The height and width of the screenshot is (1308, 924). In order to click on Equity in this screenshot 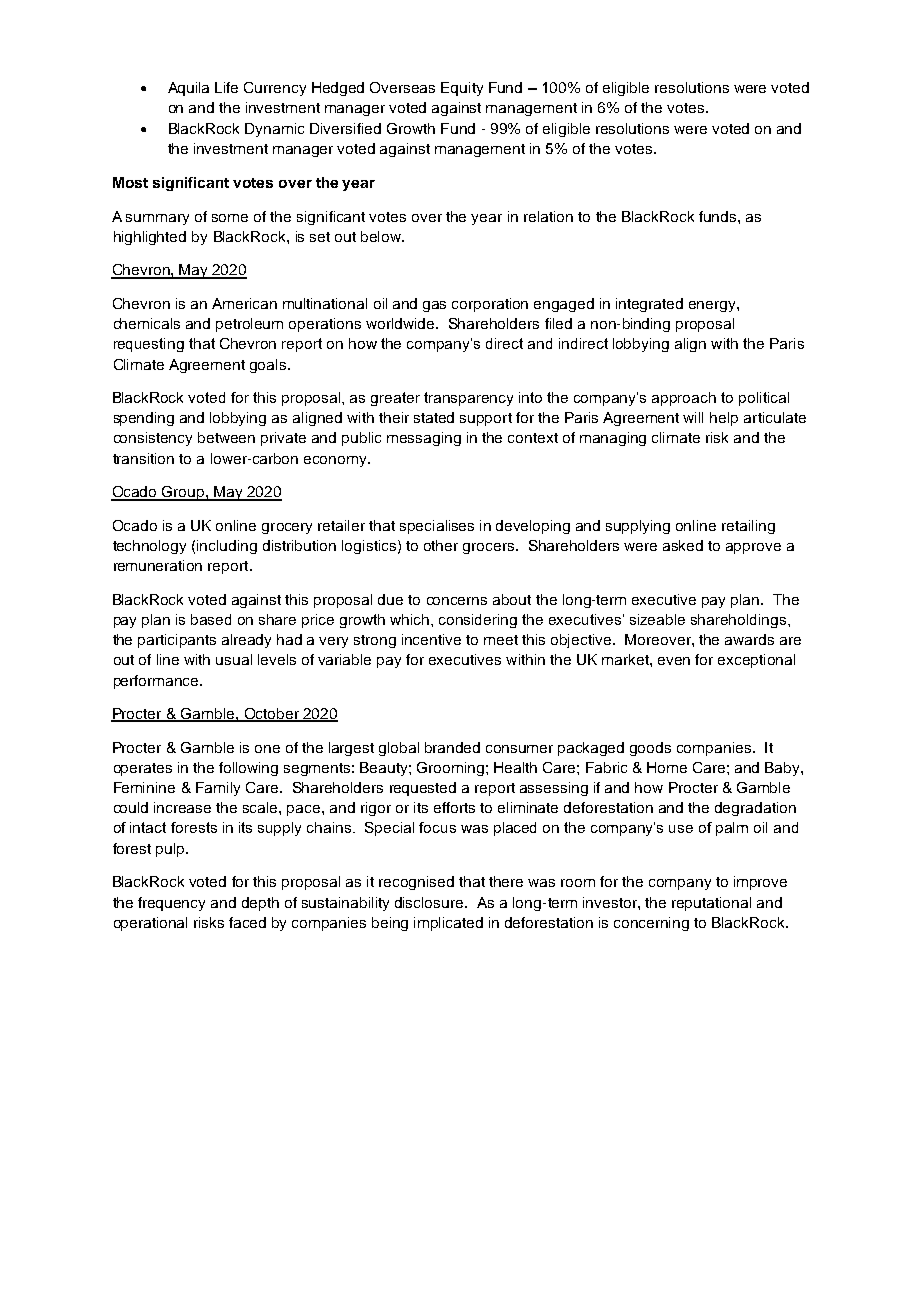, I will do `click(462, 89)`.
